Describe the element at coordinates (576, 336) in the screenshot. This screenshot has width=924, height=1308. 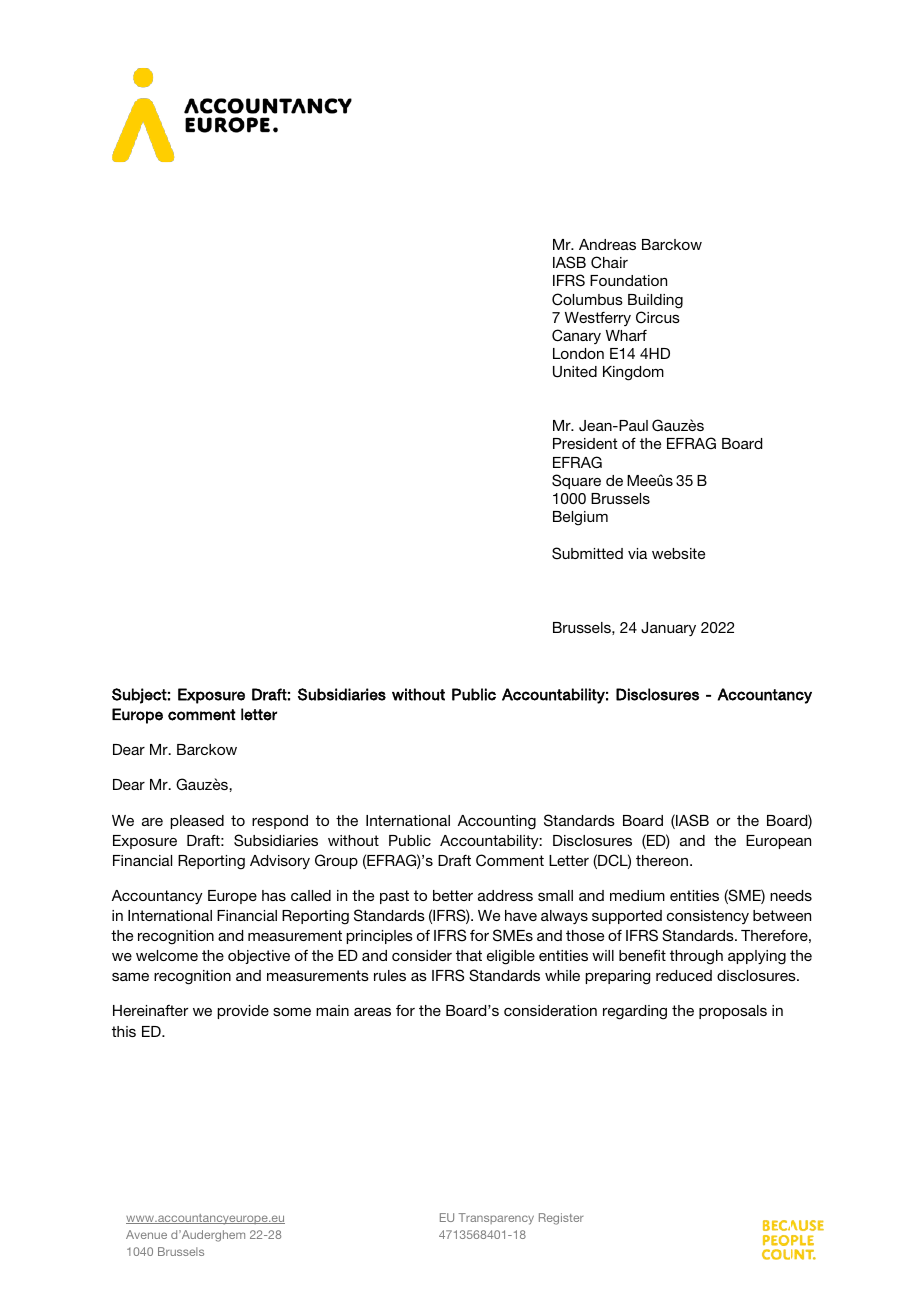
I see `Canary` at that location.
